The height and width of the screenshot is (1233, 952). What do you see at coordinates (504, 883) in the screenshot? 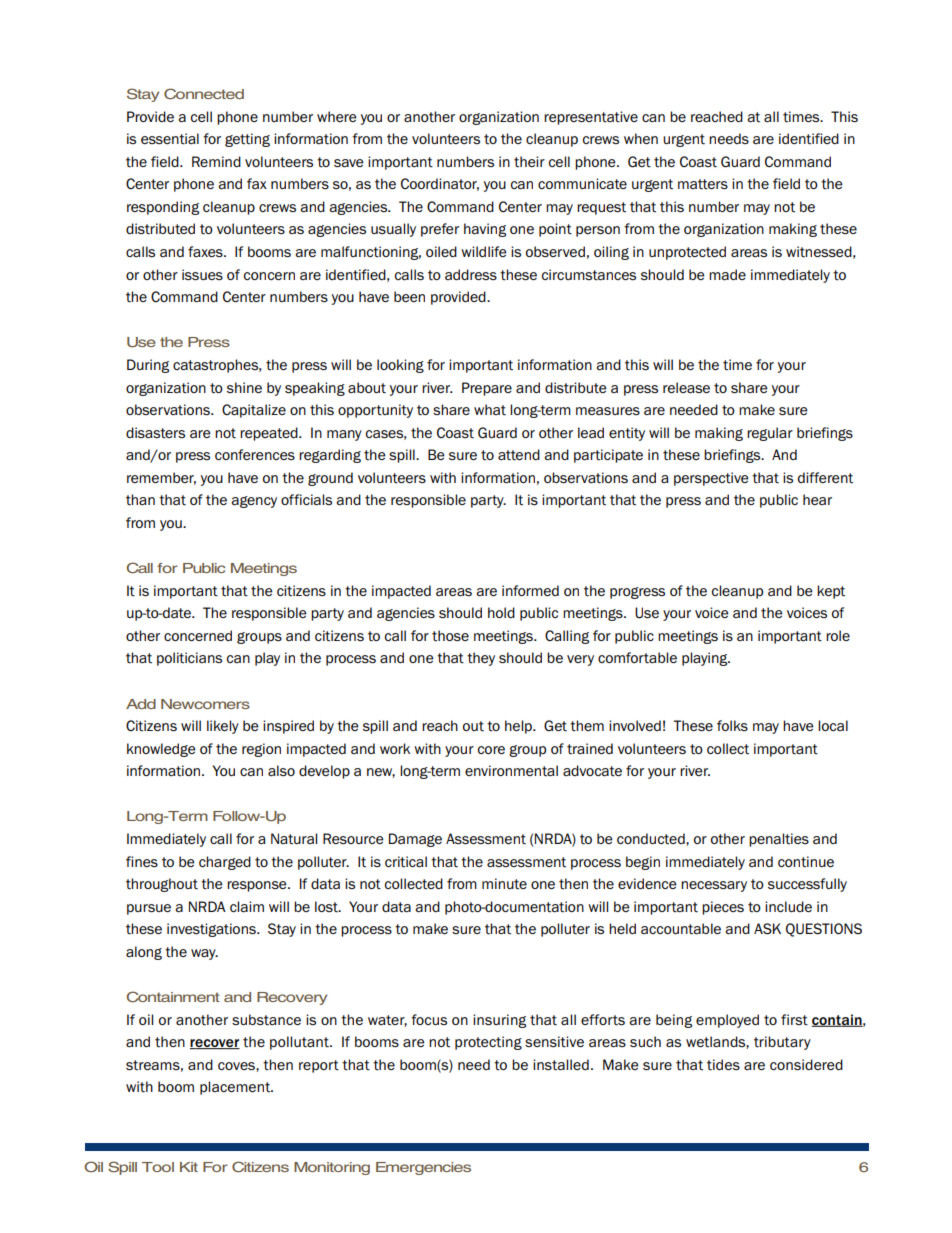
I see `minute` at bounding box center [504, 883].
